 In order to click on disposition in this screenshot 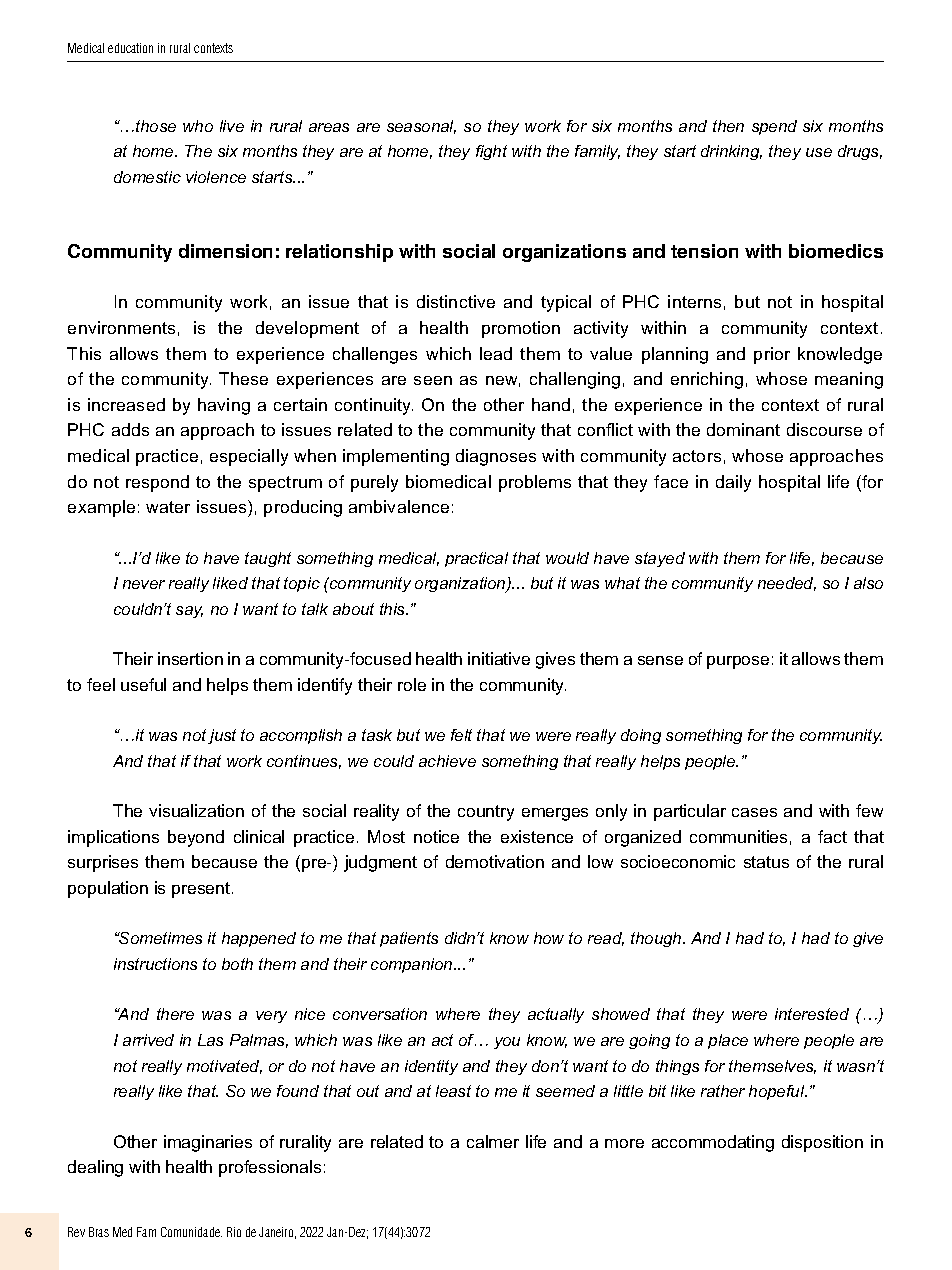, I will do `click(822, 1143)`.
